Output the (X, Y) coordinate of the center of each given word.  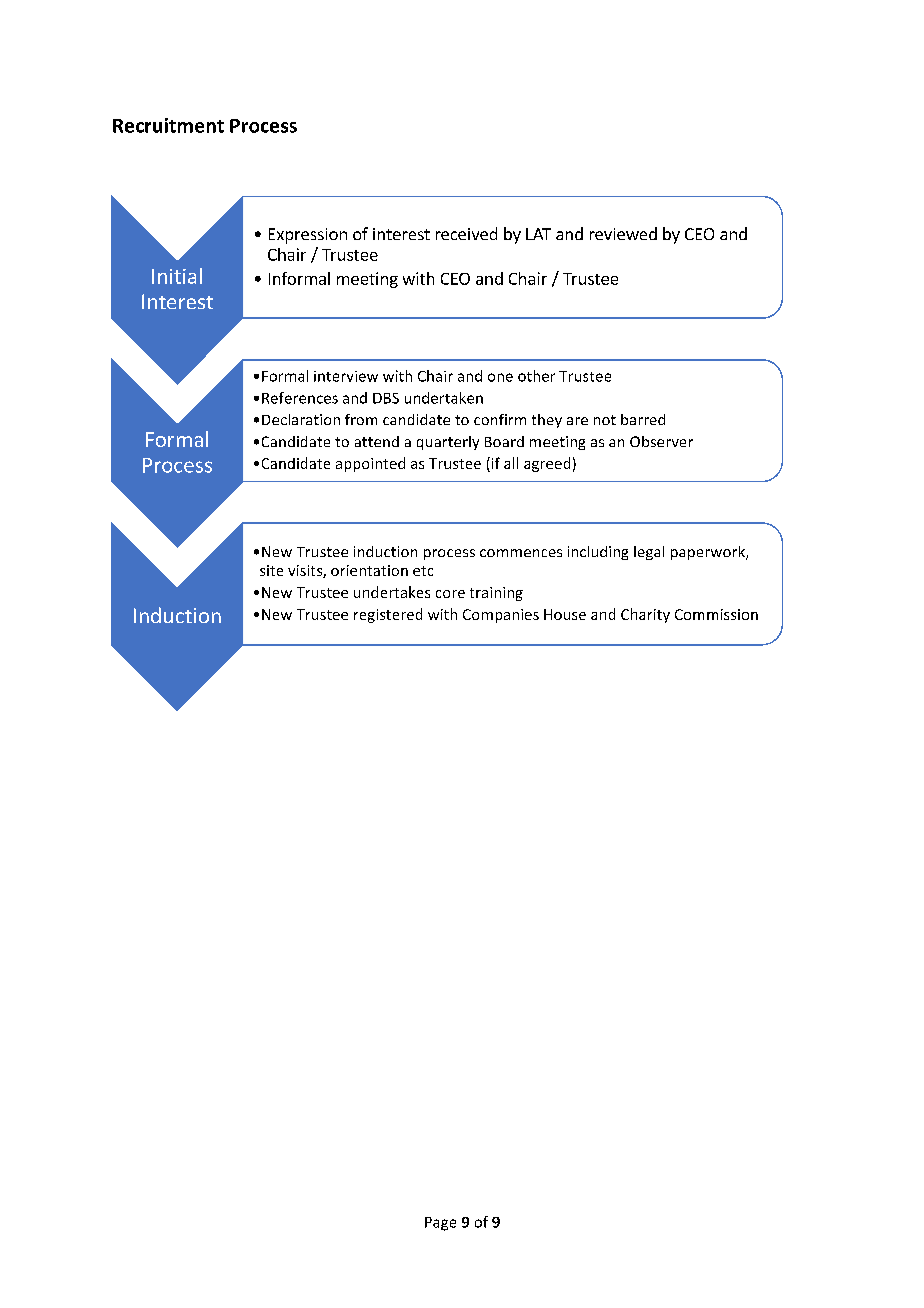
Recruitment (168, 125)
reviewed (623, 233)
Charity (645, 615)
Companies (501, 616)
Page (440, 1224)
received (466, 233)
